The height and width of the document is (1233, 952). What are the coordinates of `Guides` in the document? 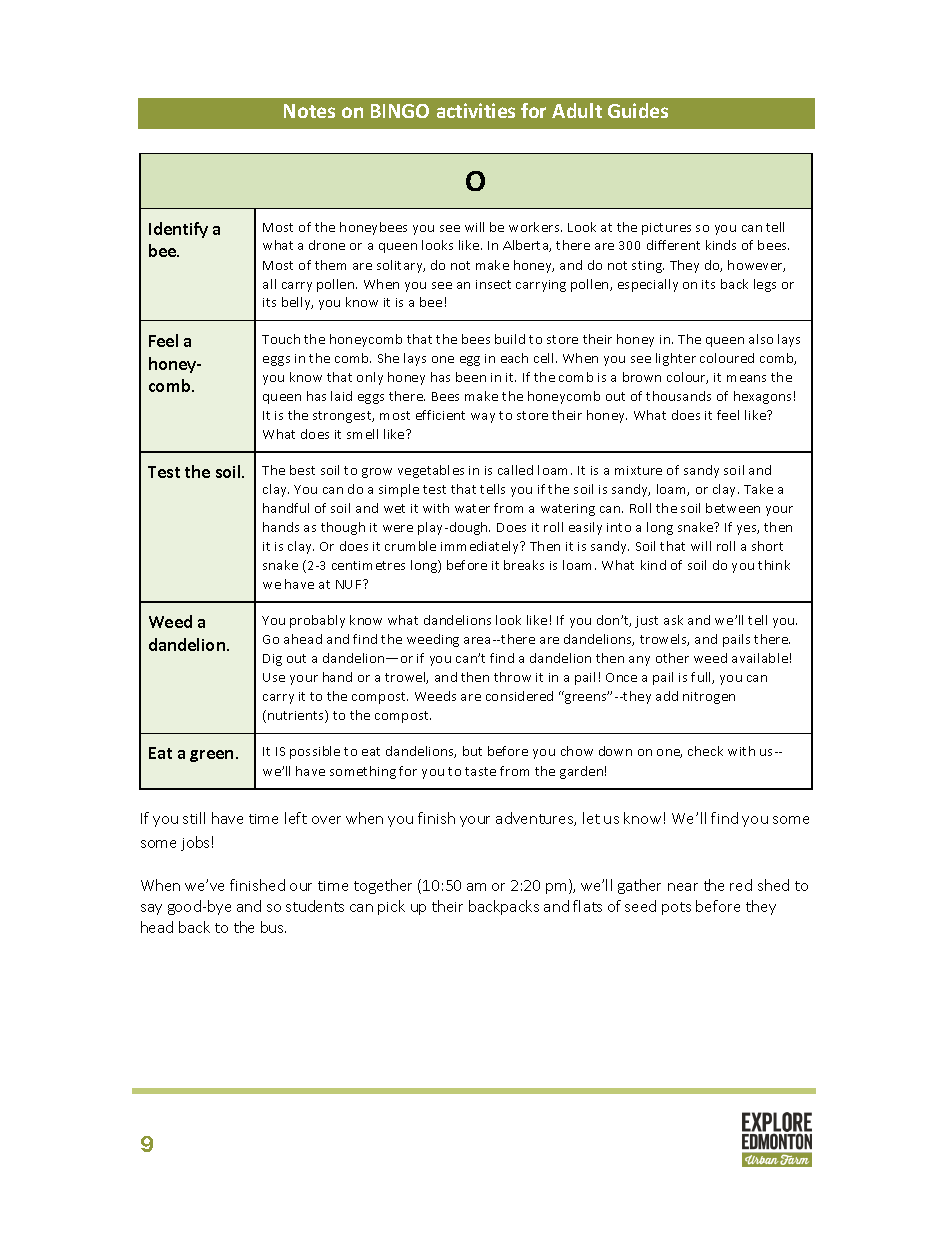 It's located at (638, 110).
